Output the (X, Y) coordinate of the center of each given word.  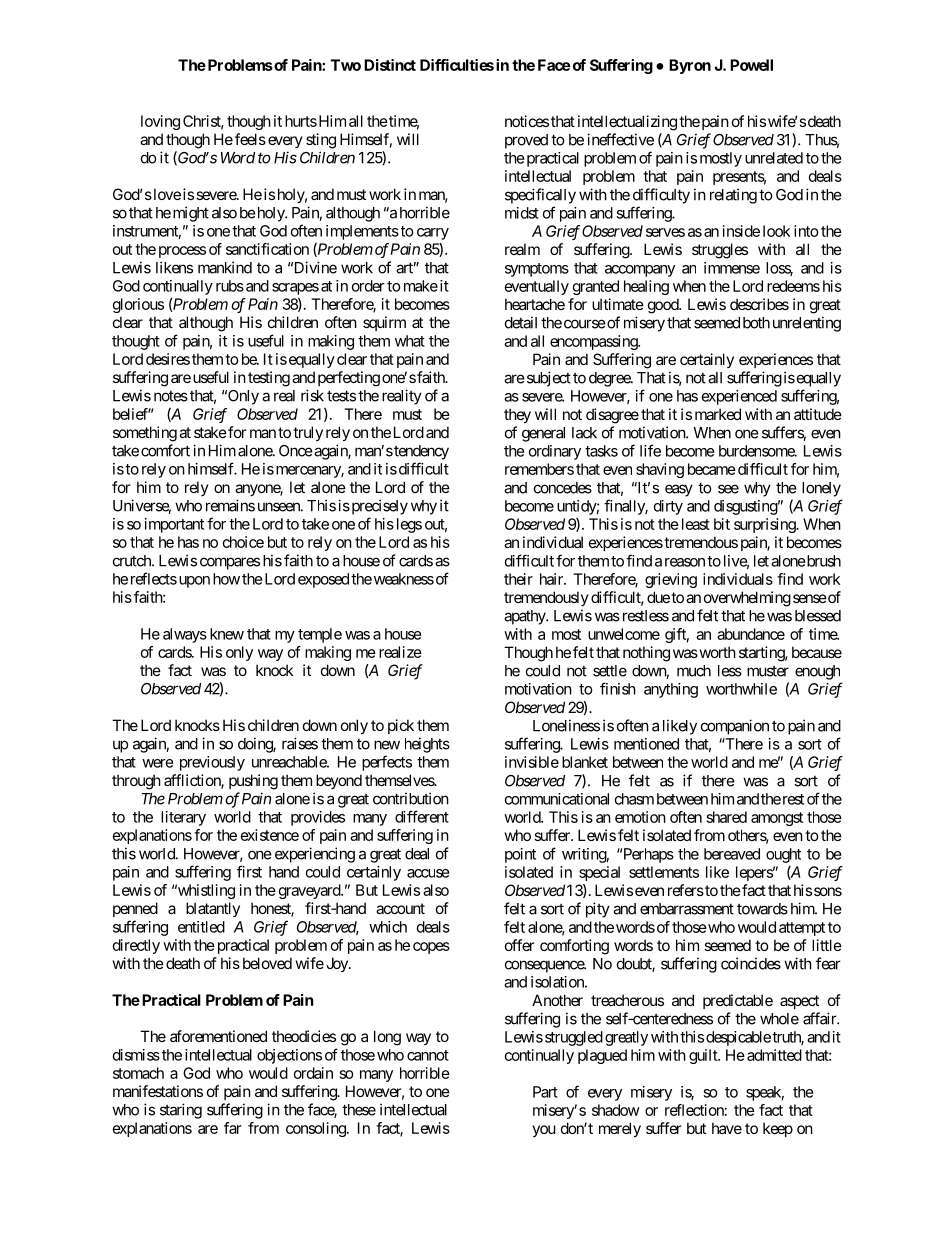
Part (545, 1092)
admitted (774, 1055)
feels (250, 139)
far (232, 1128)
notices (527, 121)
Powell (751, 65)
